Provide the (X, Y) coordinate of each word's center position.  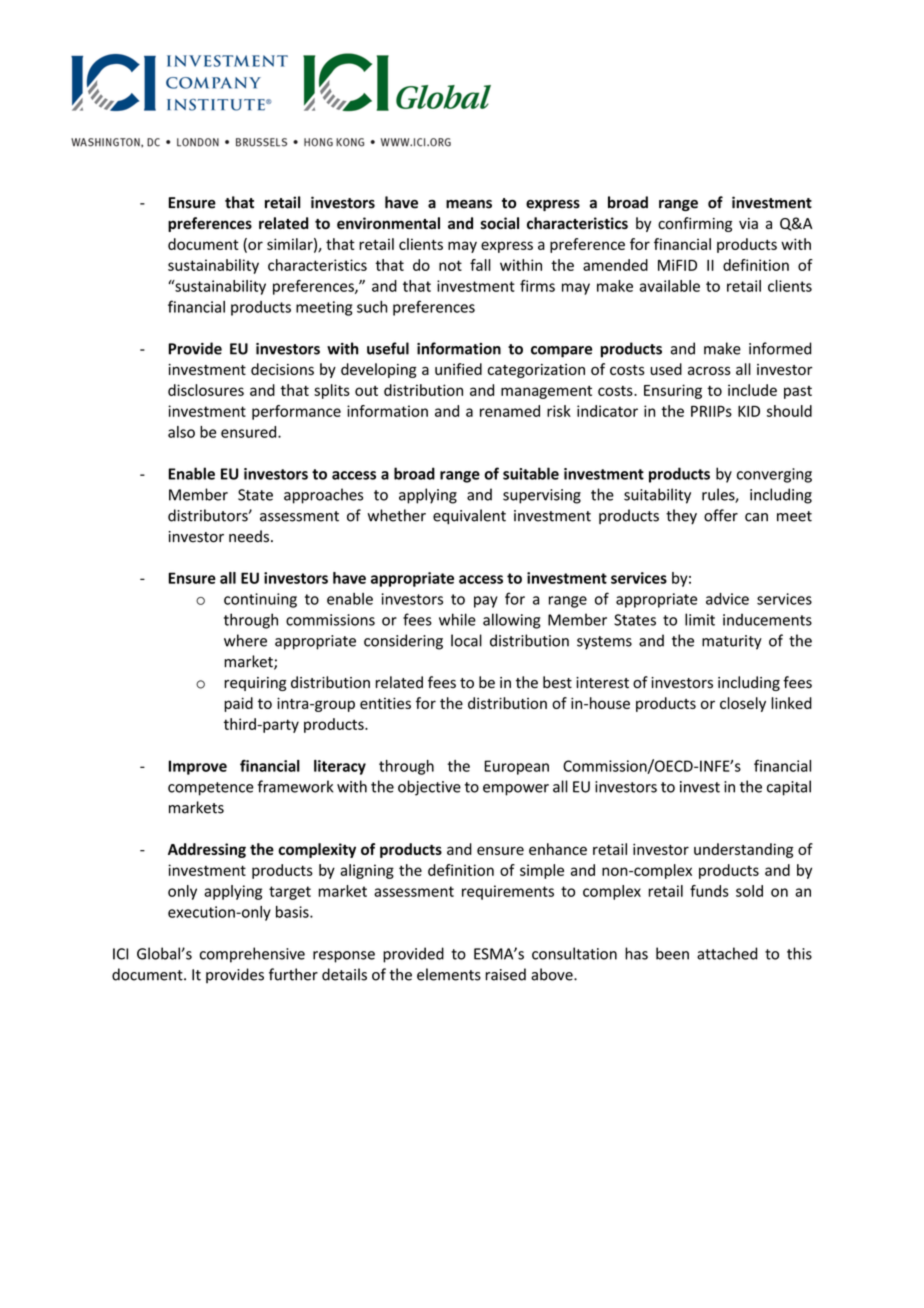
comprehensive (252, 955)
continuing (260, 600)
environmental (388, 223)
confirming (695, 224)
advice (727, 599)
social (499, 223)
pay (486, 602)
